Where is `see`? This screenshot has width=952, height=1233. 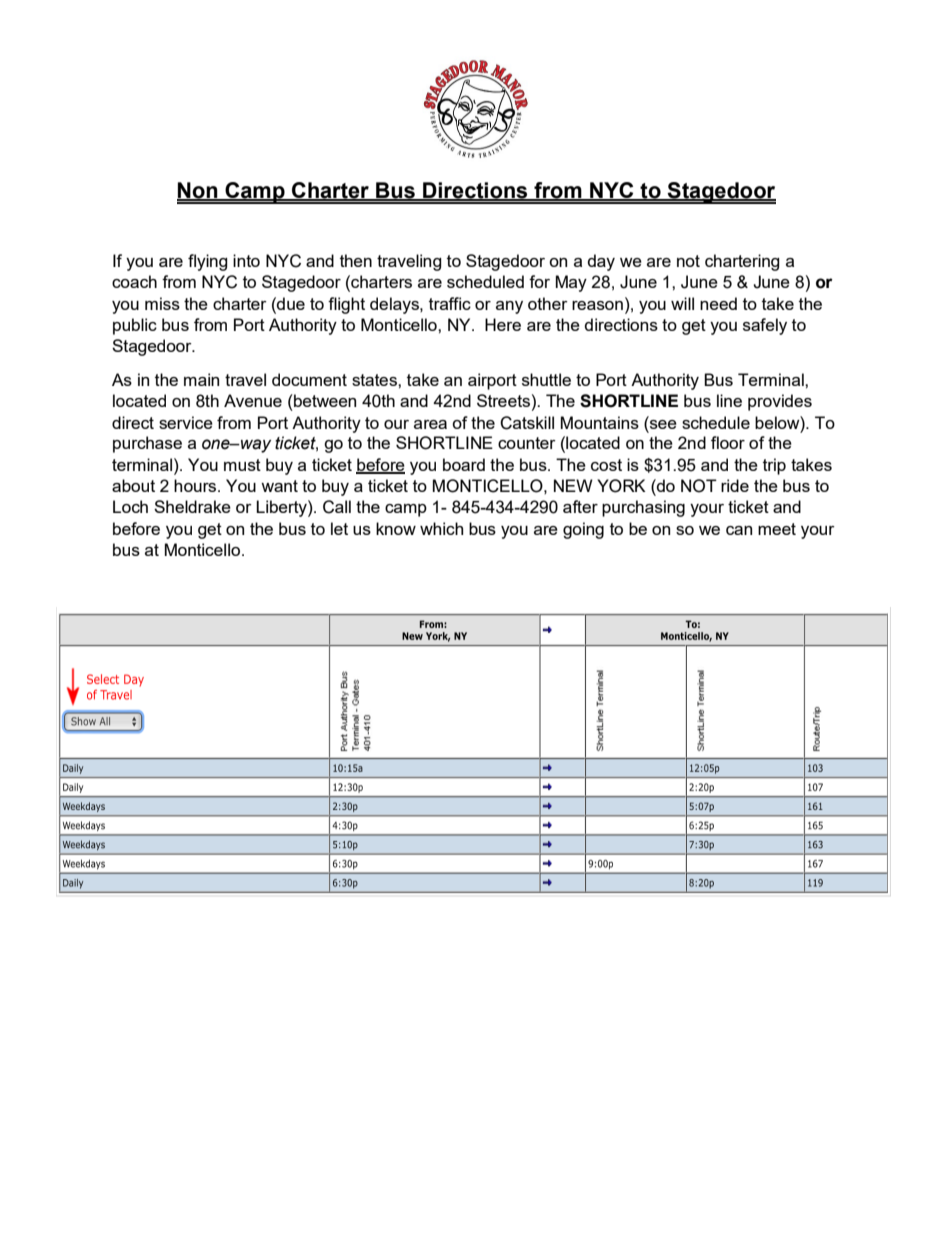
see is located at coordinates (662, 423).
